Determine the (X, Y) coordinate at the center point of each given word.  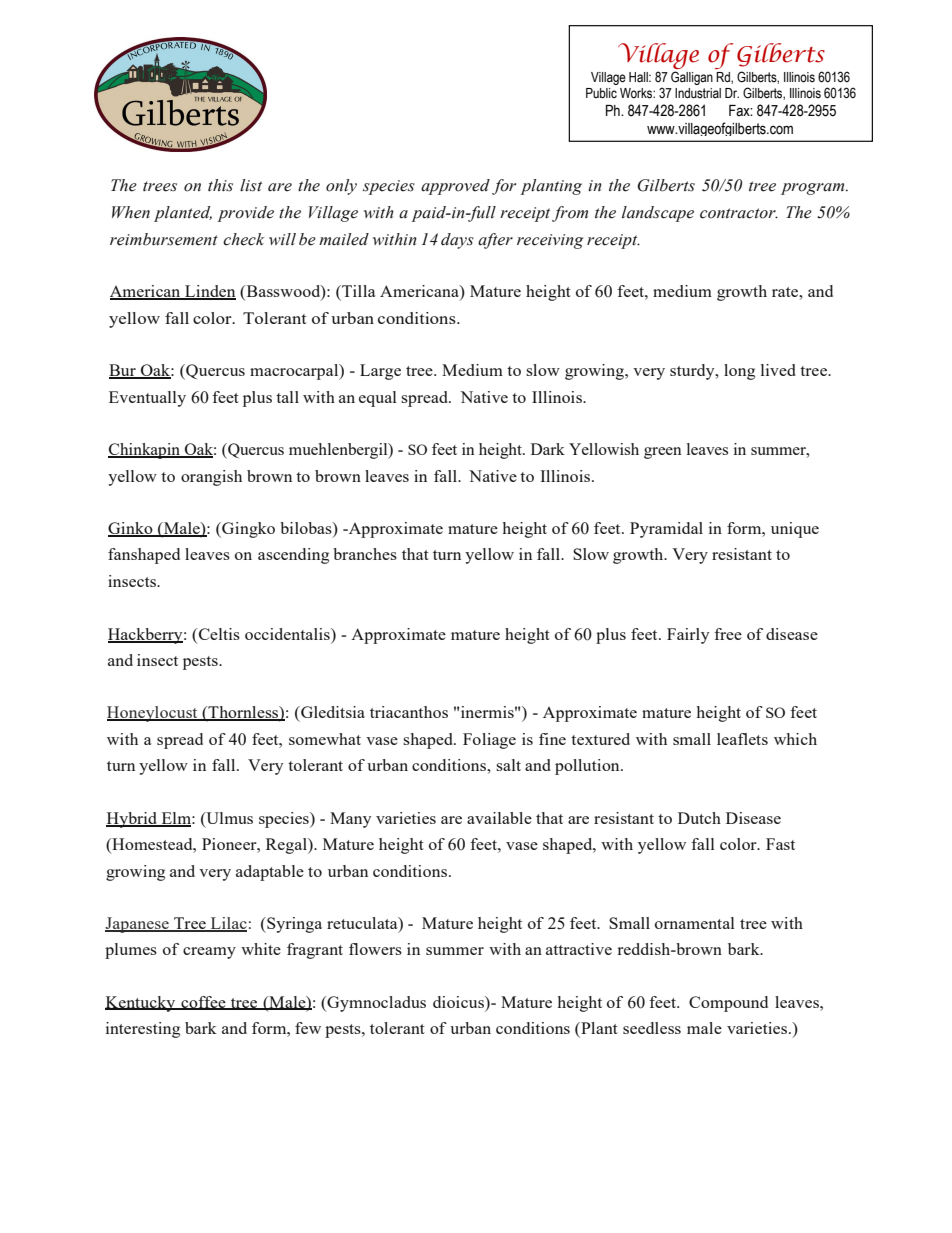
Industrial (698, 93)
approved (455, 187)
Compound (728, 1004)
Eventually (147, 399)
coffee (203, 1003)
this (220, 185)
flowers (375, 949)
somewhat (325, 739)
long (739, 372)
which (795, 739)
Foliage (489, 741)
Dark (548, 449)
